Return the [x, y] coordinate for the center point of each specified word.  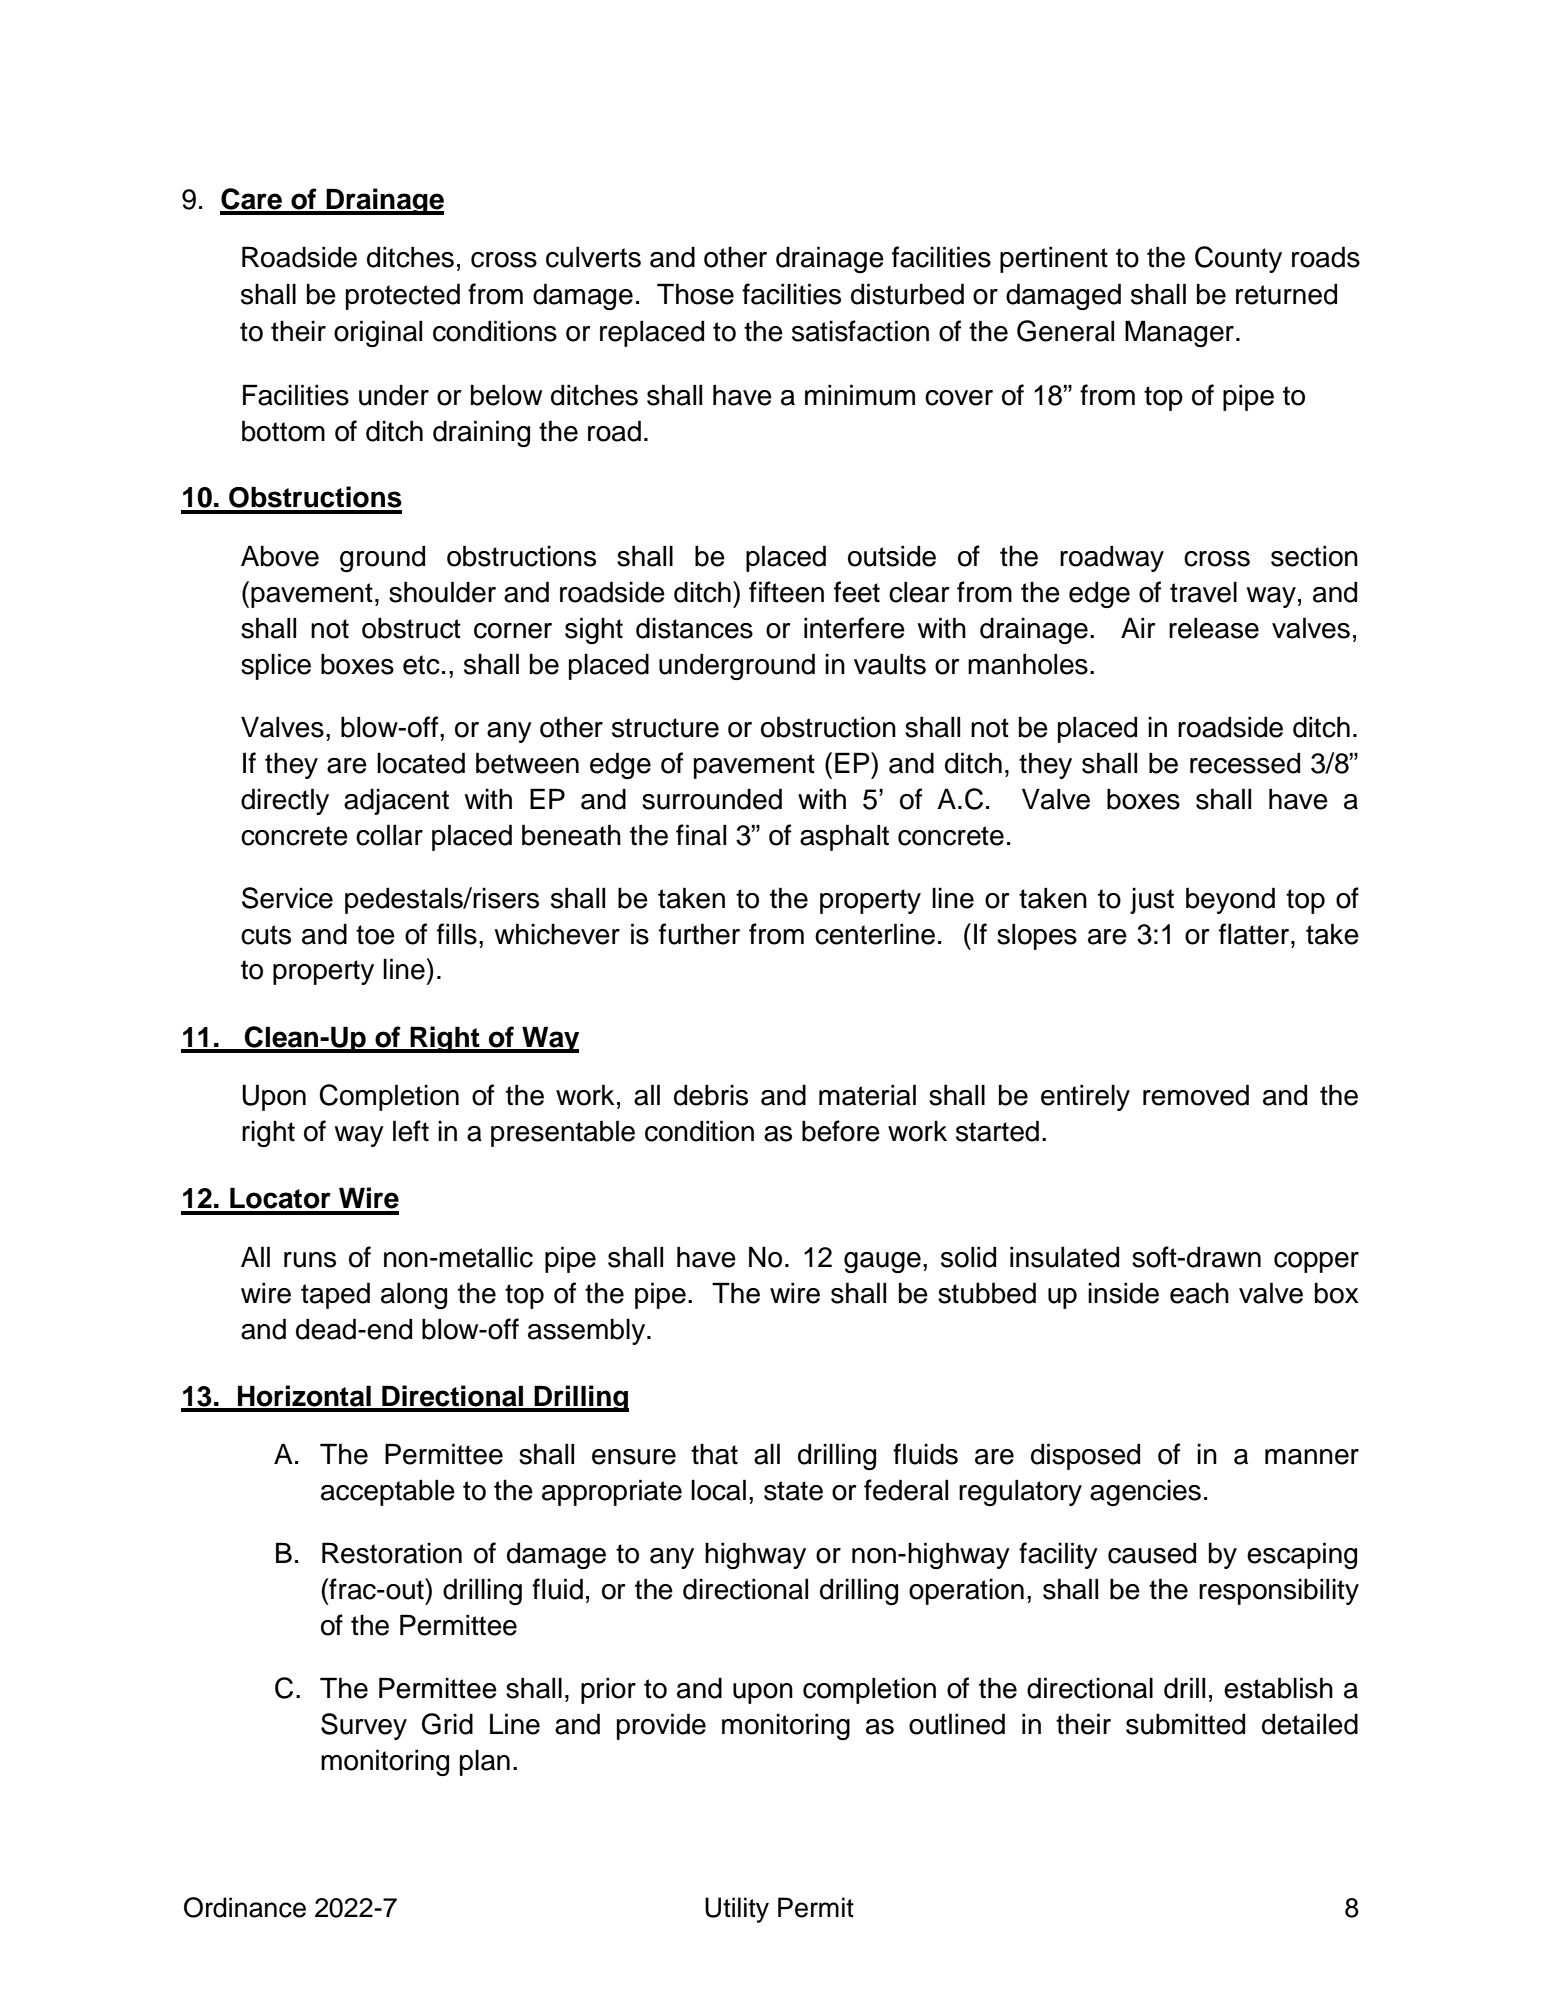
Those [695, 294]
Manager [1179, 333]
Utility [737, 1910]
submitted [1185, 1724]
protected [403, 296]
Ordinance [245, 1907]
